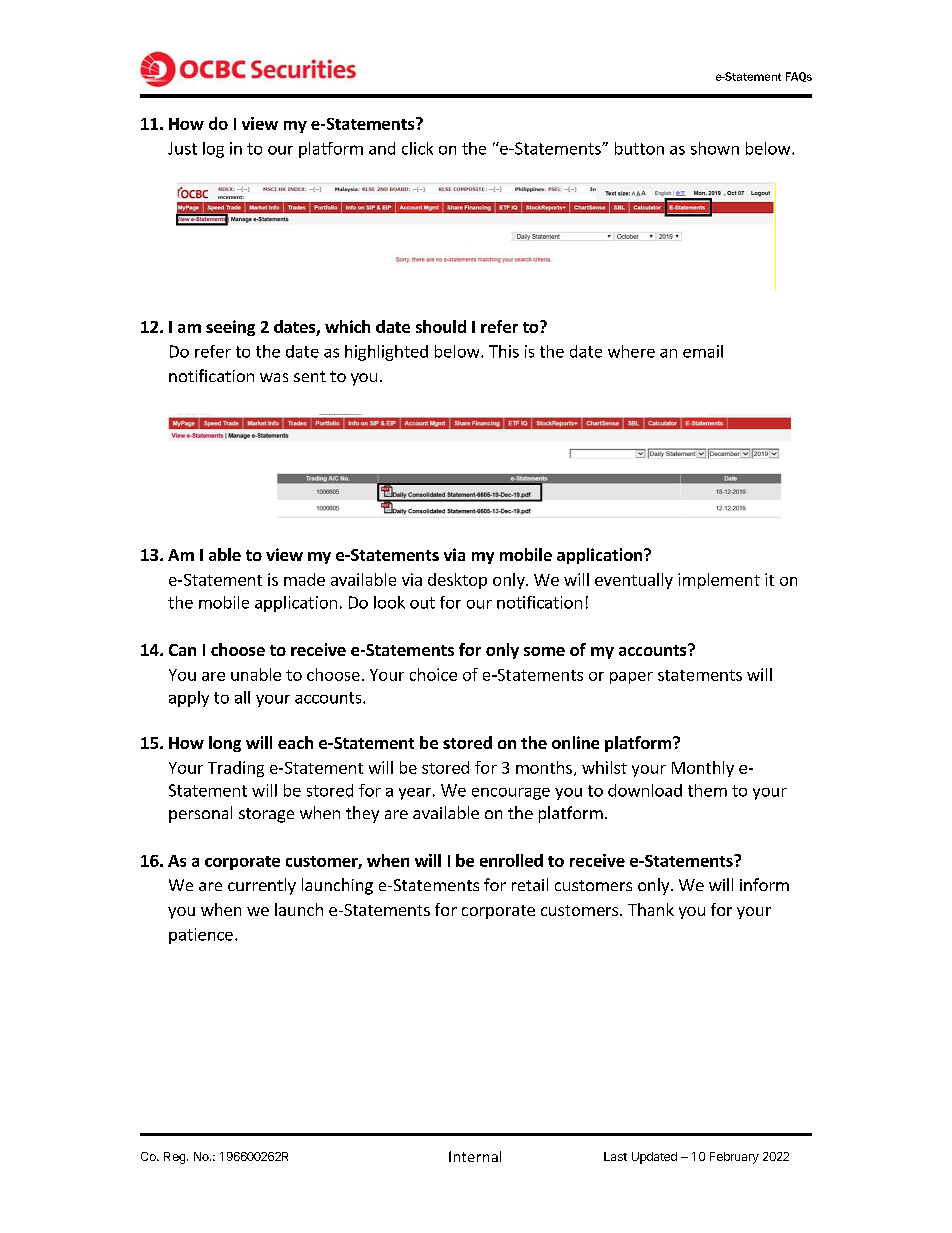 Image resolution: width=952 pixels, height=1233 pixels. What do you see at coordinates (715, 148) in the page?
I see `shown` at bounding box center [715, 148].
